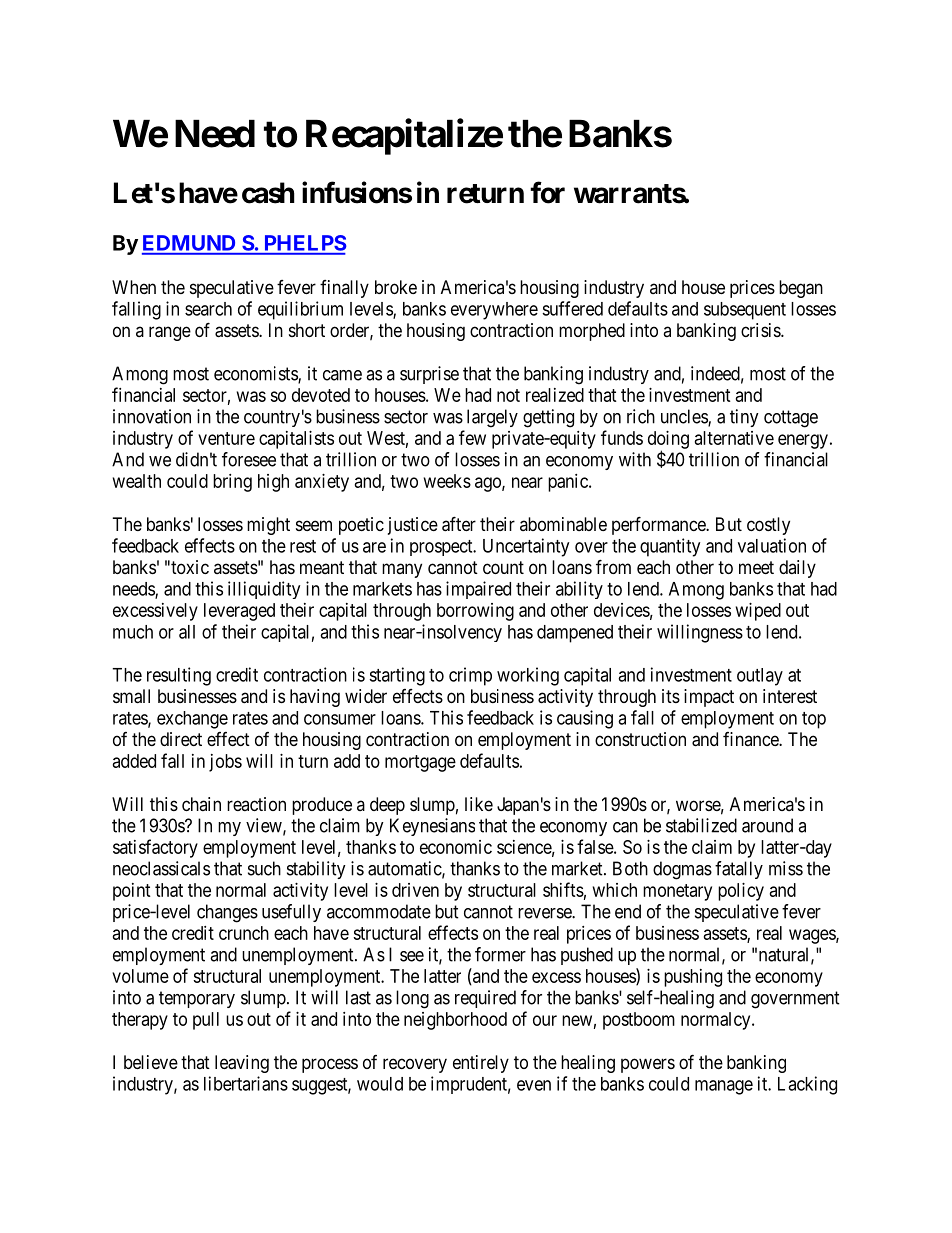 The image size is (952, 1233). I want to click on began, so click(801, 289).
